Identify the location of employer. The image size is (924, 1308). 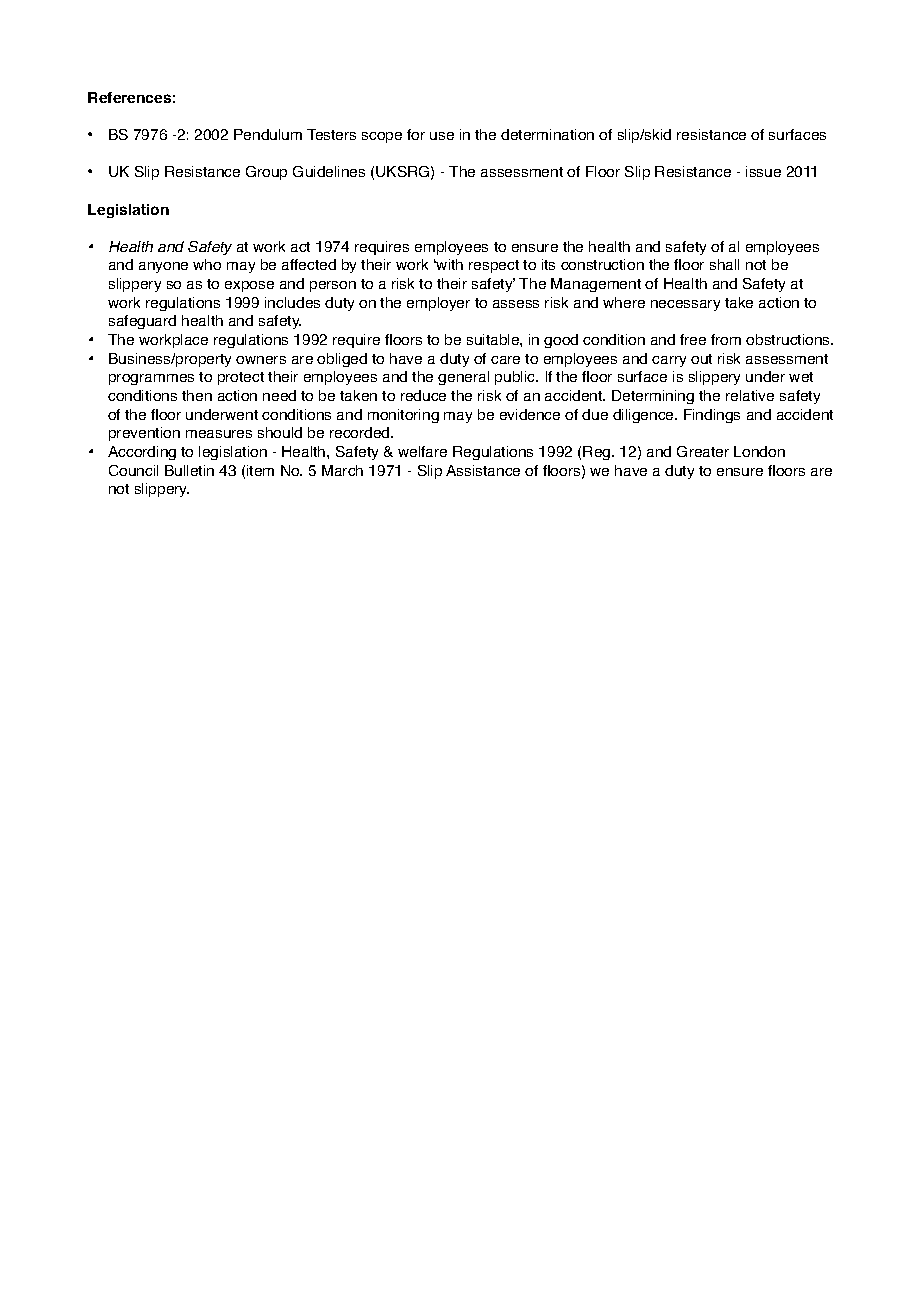
(438, 304).
